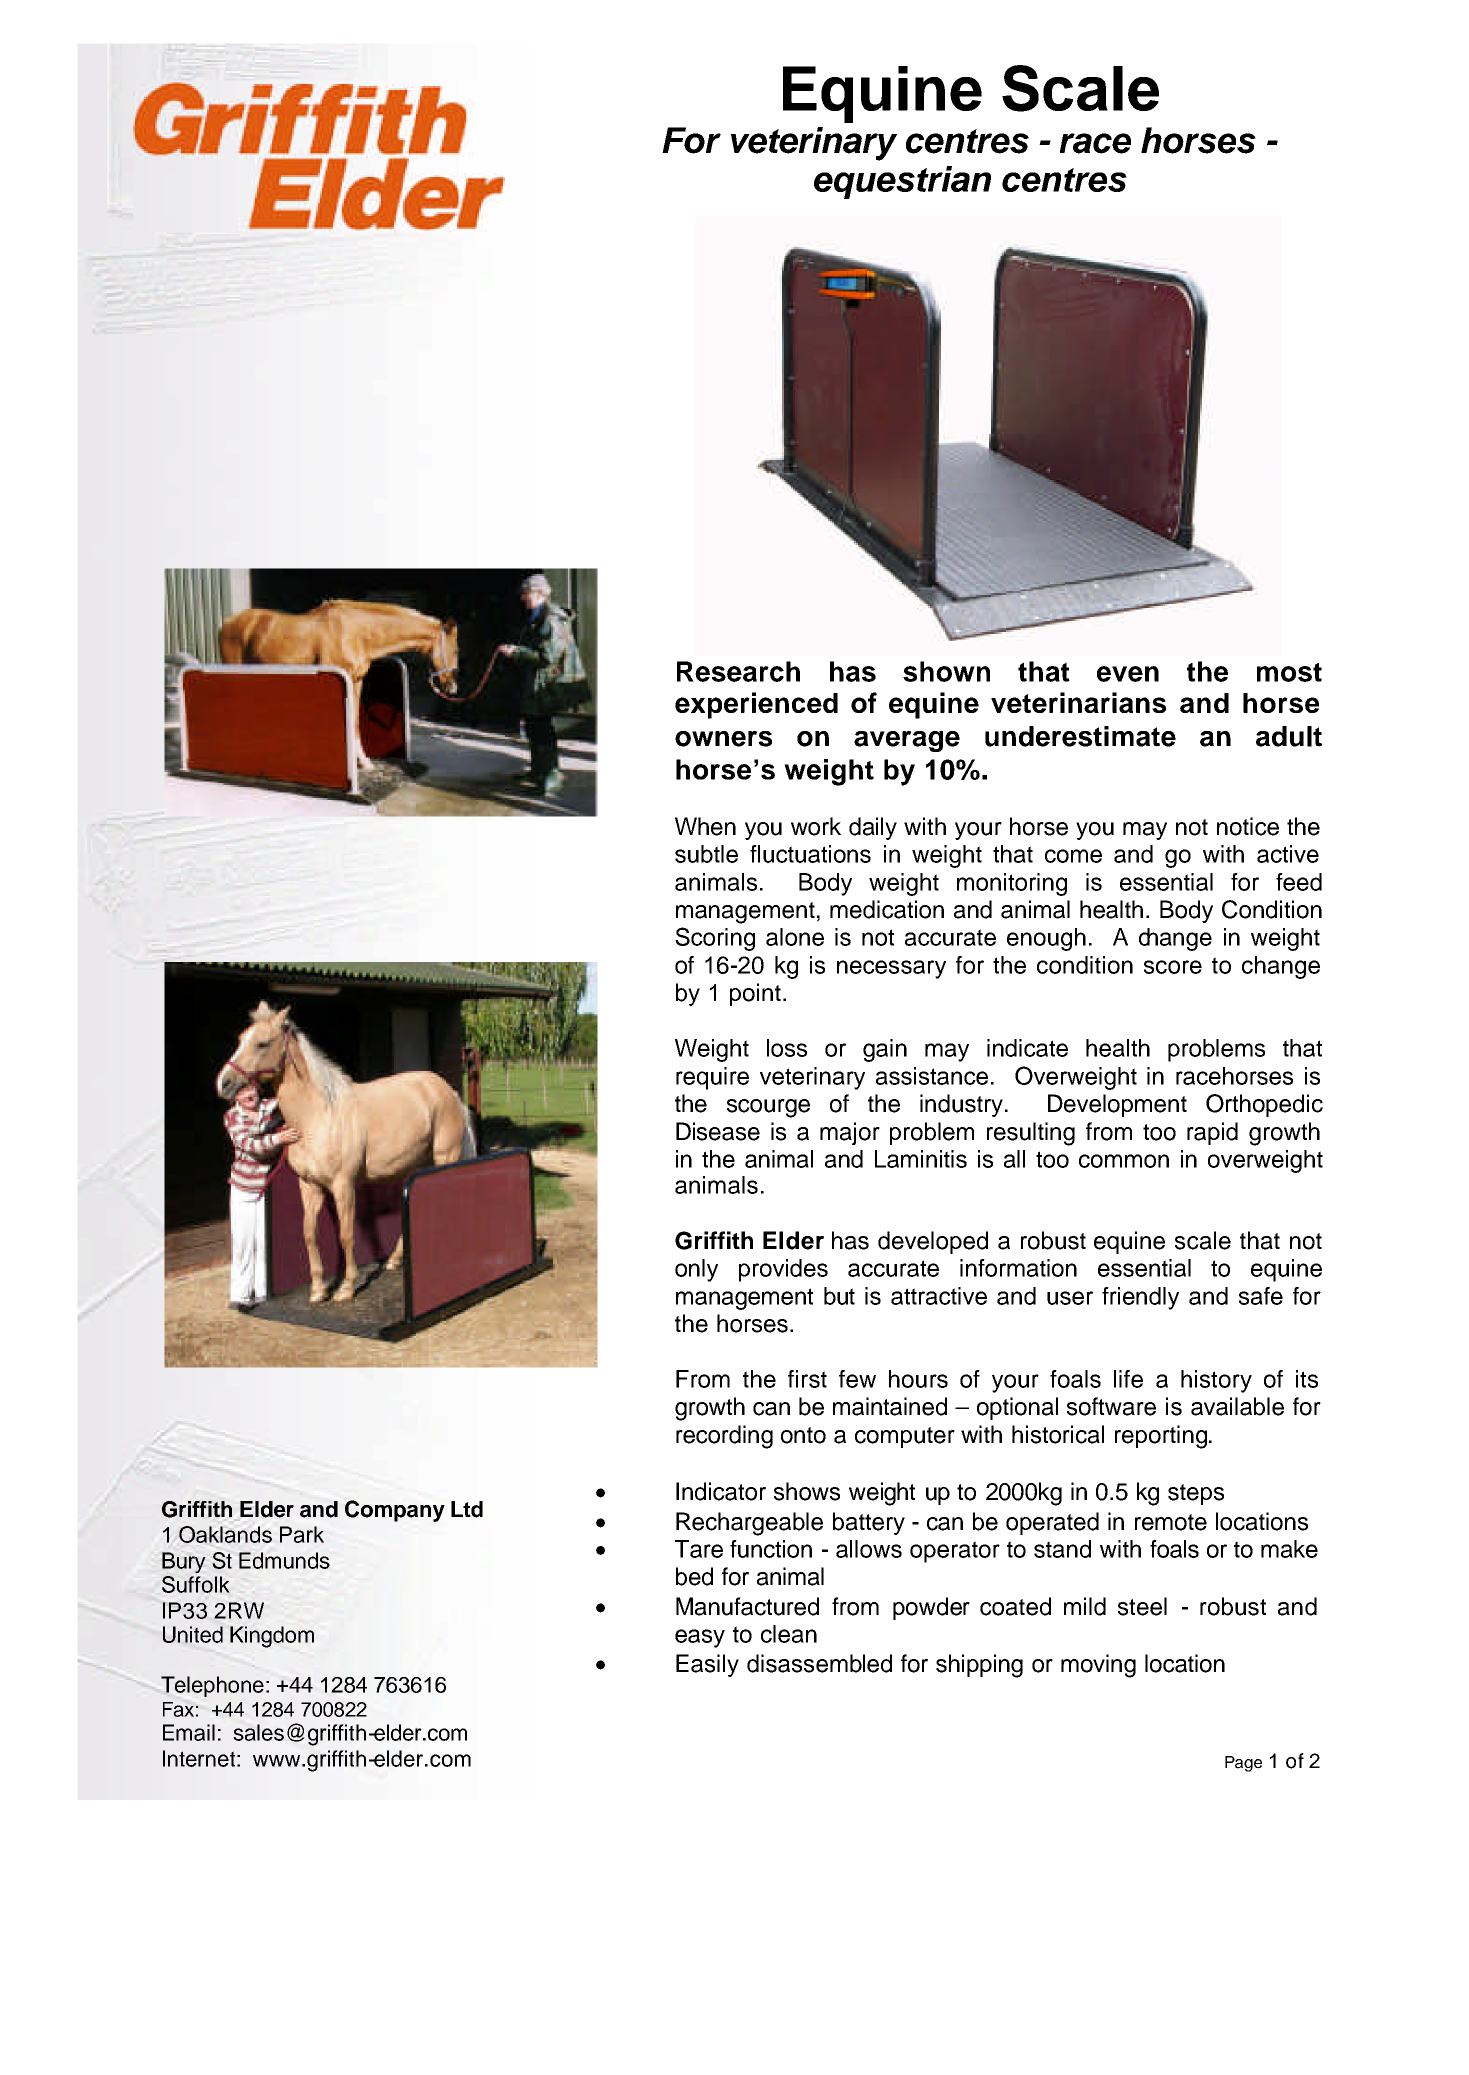  What do you see at coordinates (902, 182) in the screenshot?
I see `equestrian` at bounding box center [902, 182].
